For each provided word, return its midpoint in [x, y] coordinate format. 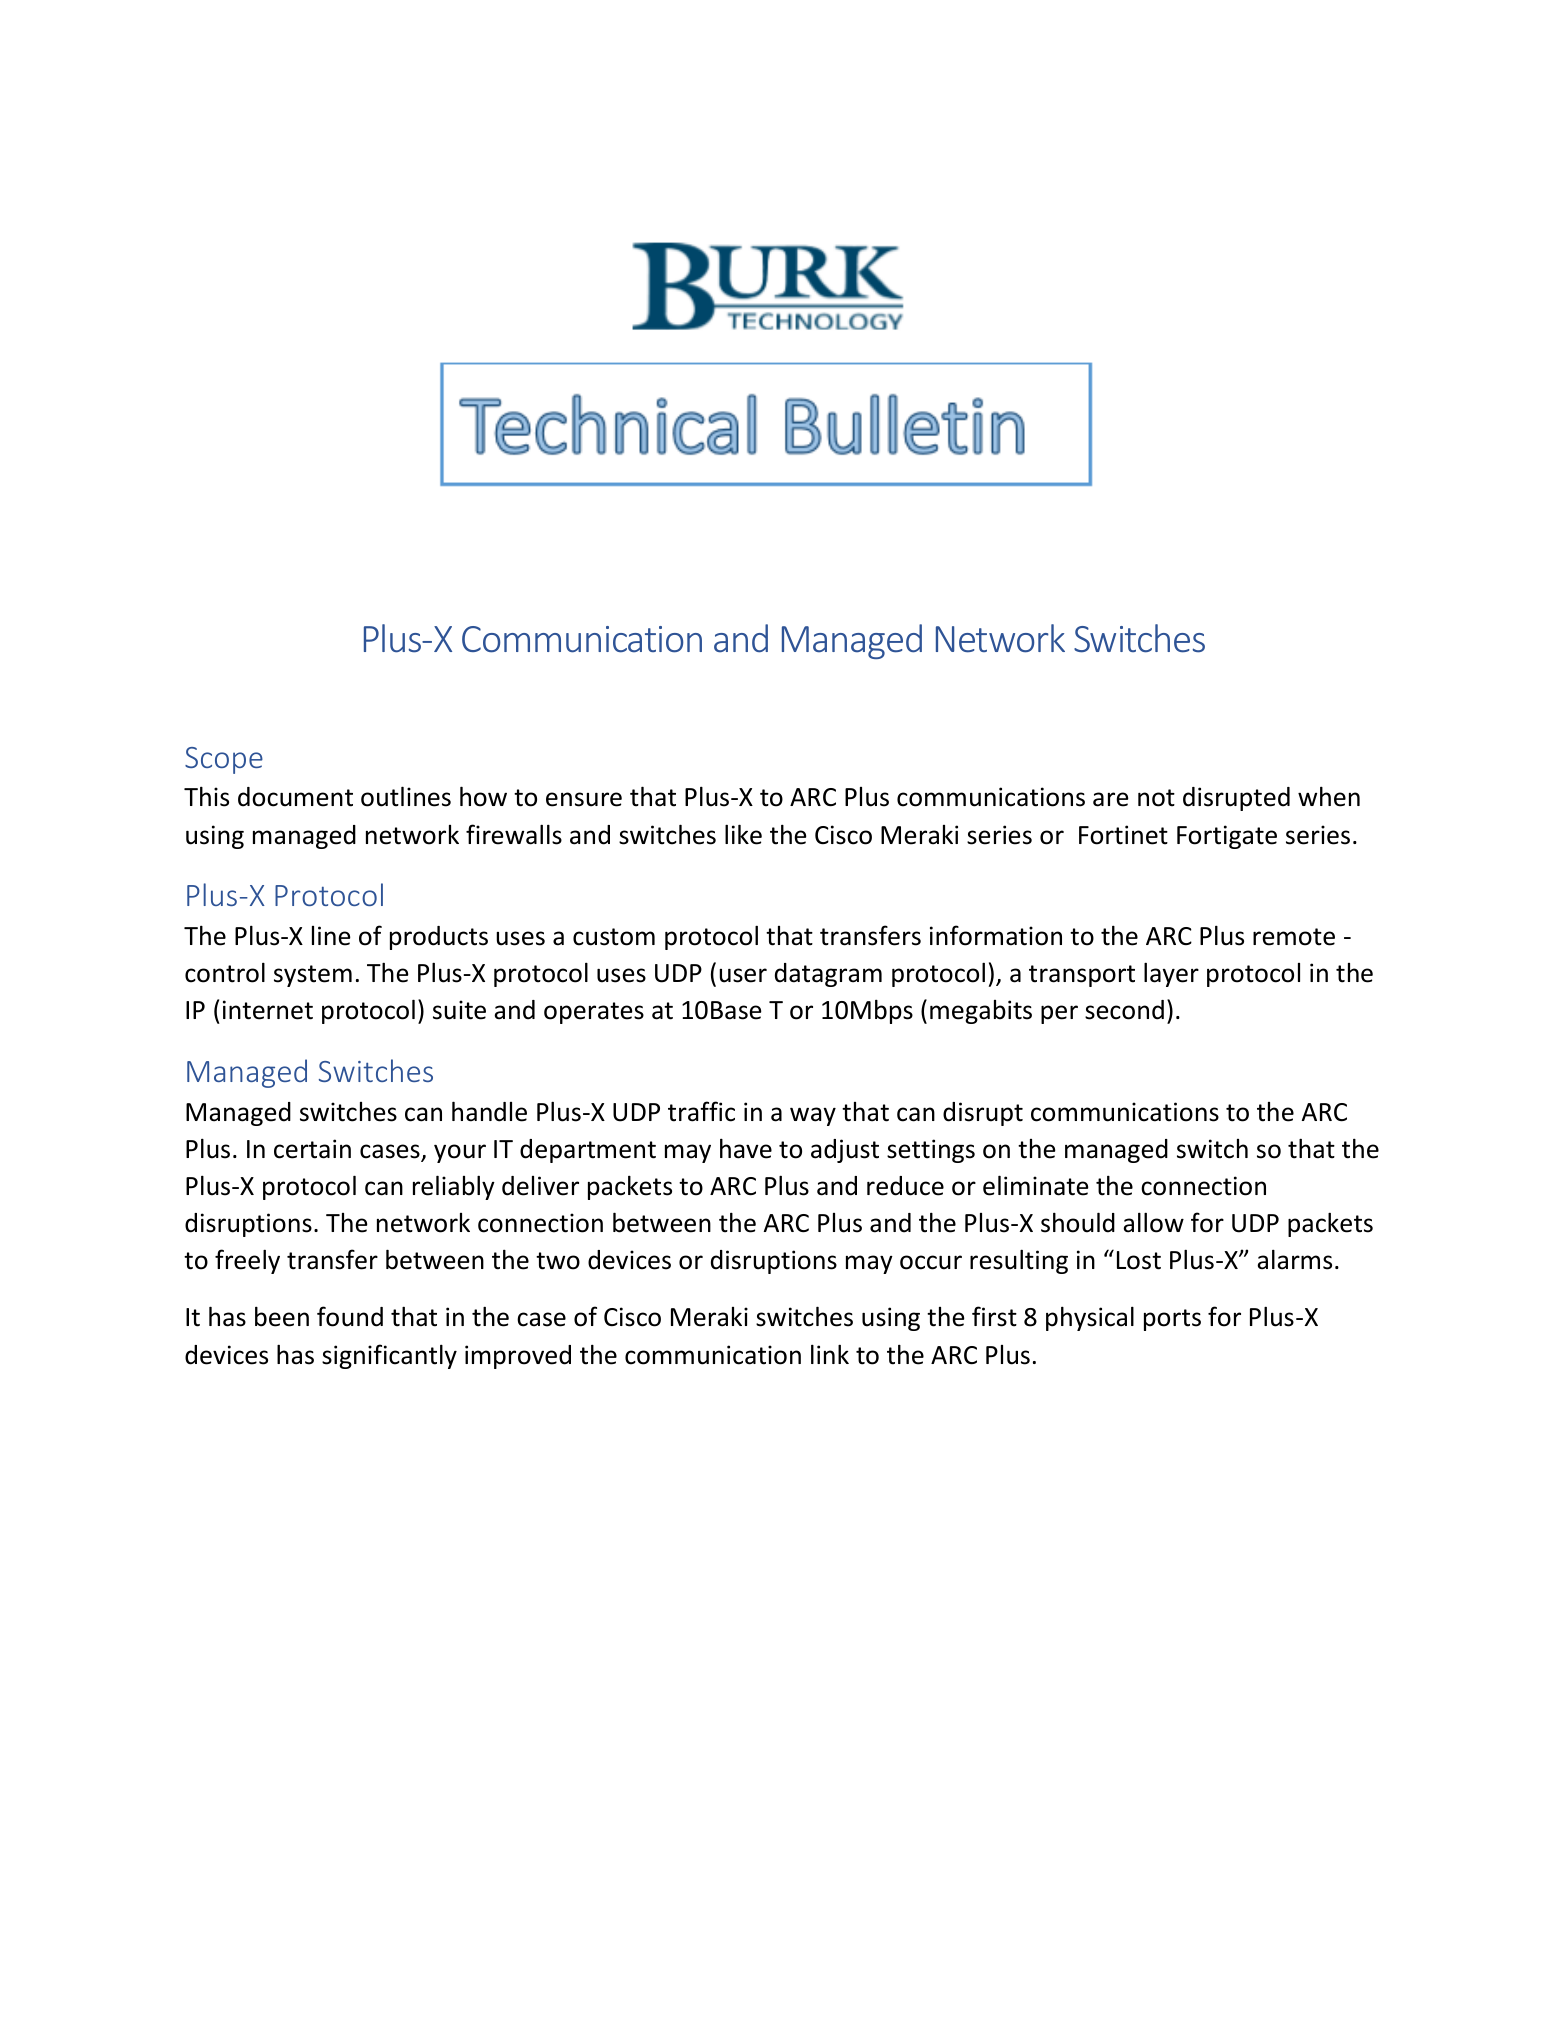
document [295, 797]
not [1156, 798]
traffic [701, 1111]
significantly [389, 1356]
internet [268, 1010]
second [1124, 1010]
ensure [584, 799]
